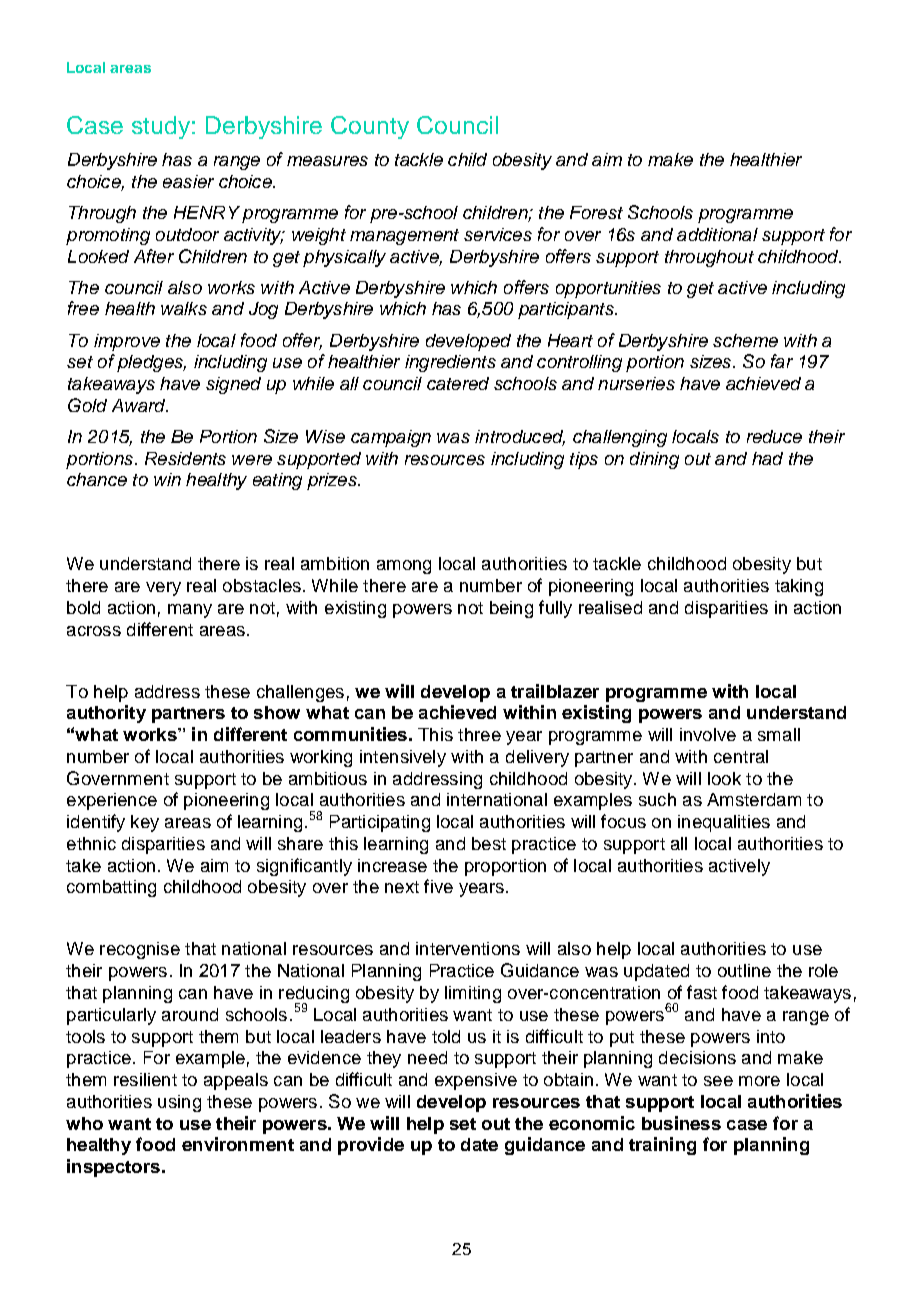 The height and width of the screenshot is (1308, 924). What do you see at coordinates (458, 383) in the screenshot?
I see `catered` at bounding box center [458, 383].
